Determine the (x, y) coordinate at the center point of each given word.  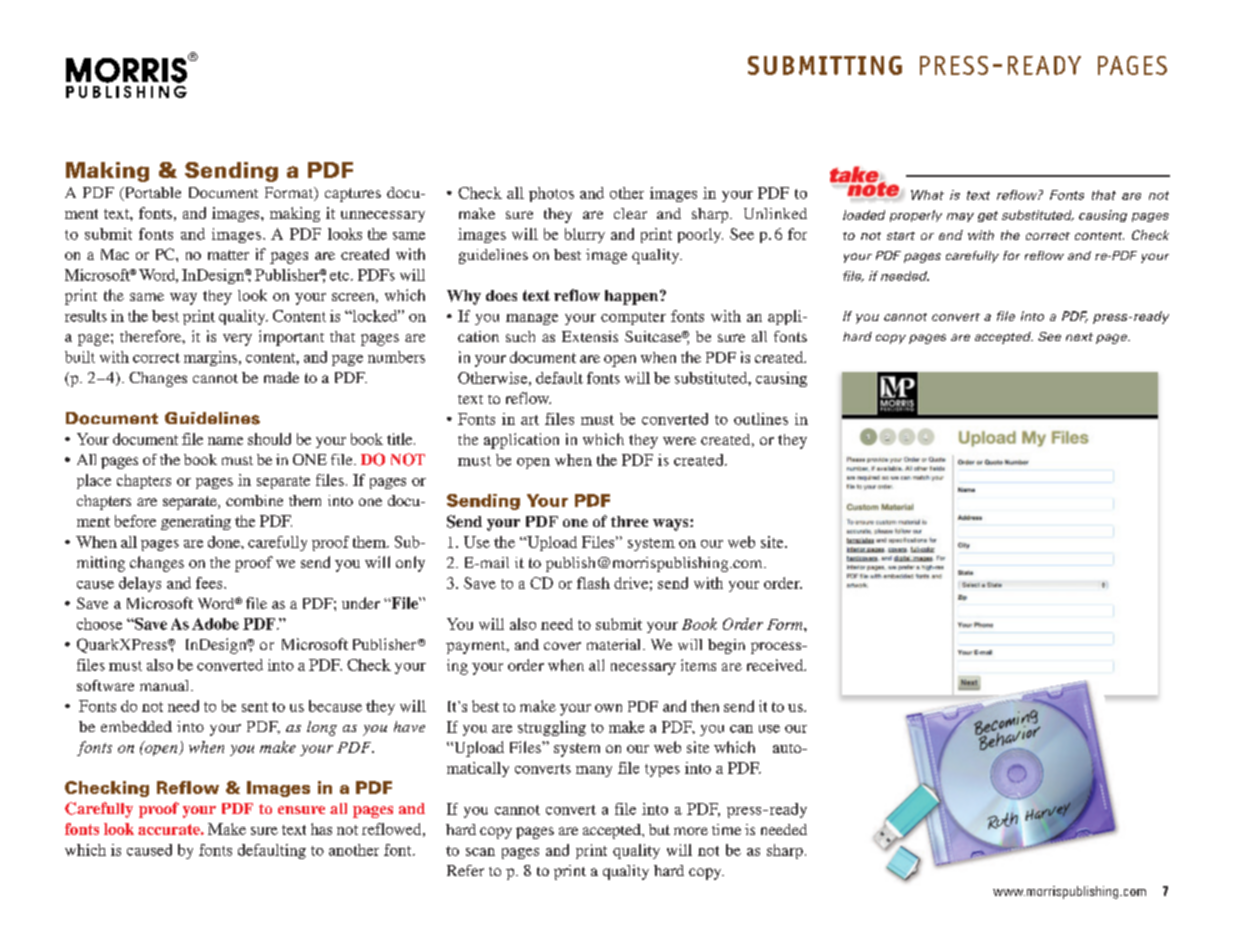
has (321, 829)
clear (630, 213)
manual (166, 685)
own (608, 708)
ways (672, 525)
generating (196, 522)
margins (212, 358)
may (960, 217)
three (629, 521)
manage (532, 319)
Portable (152, 194)
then (705, 706)
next (1079, 337)
